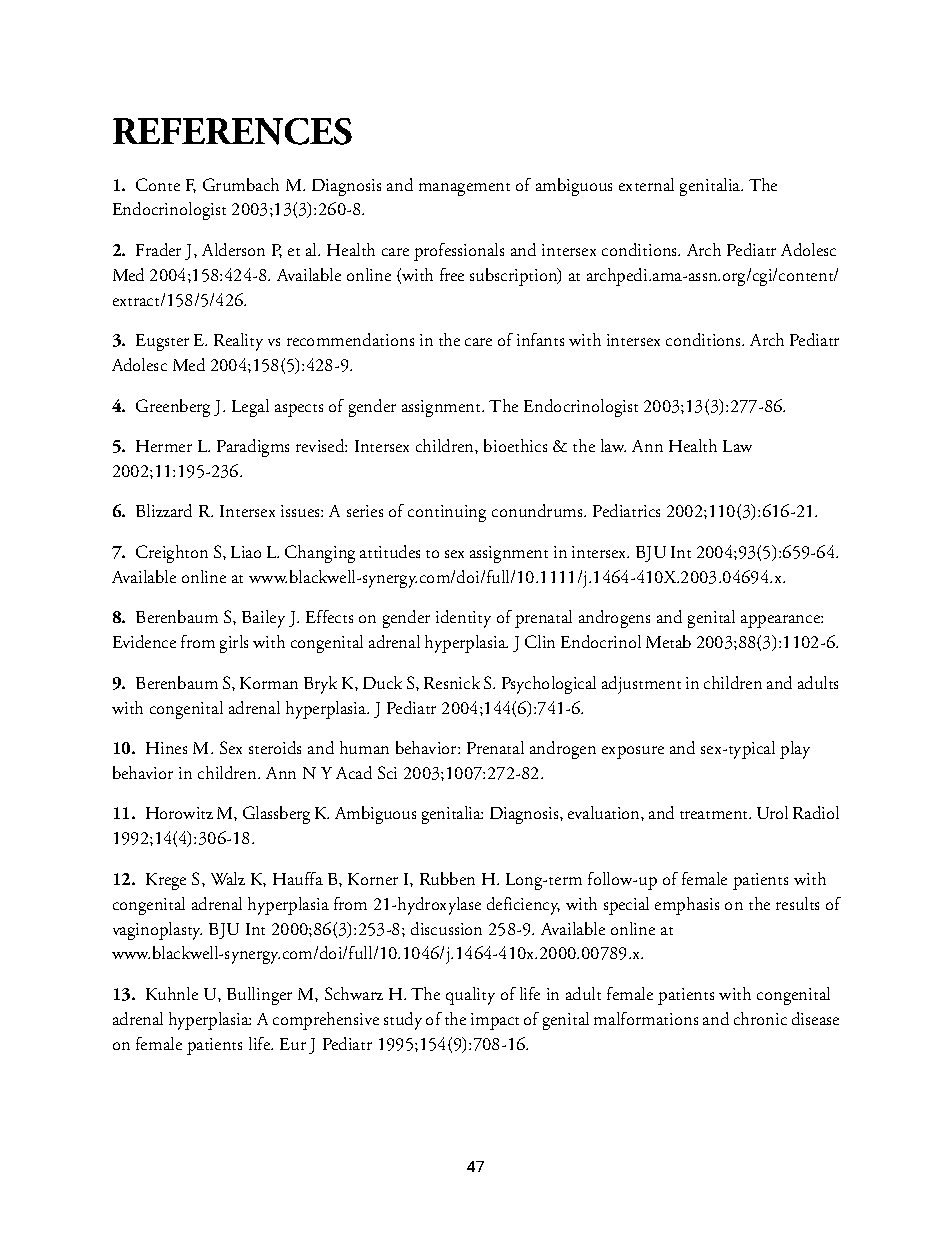 Image resolution: width=952 pixels, height=1233 pixels. What do you see at coordinates (515, 445) in the screenshot?
I see `bioethics` at bounding box center [515, 445].
